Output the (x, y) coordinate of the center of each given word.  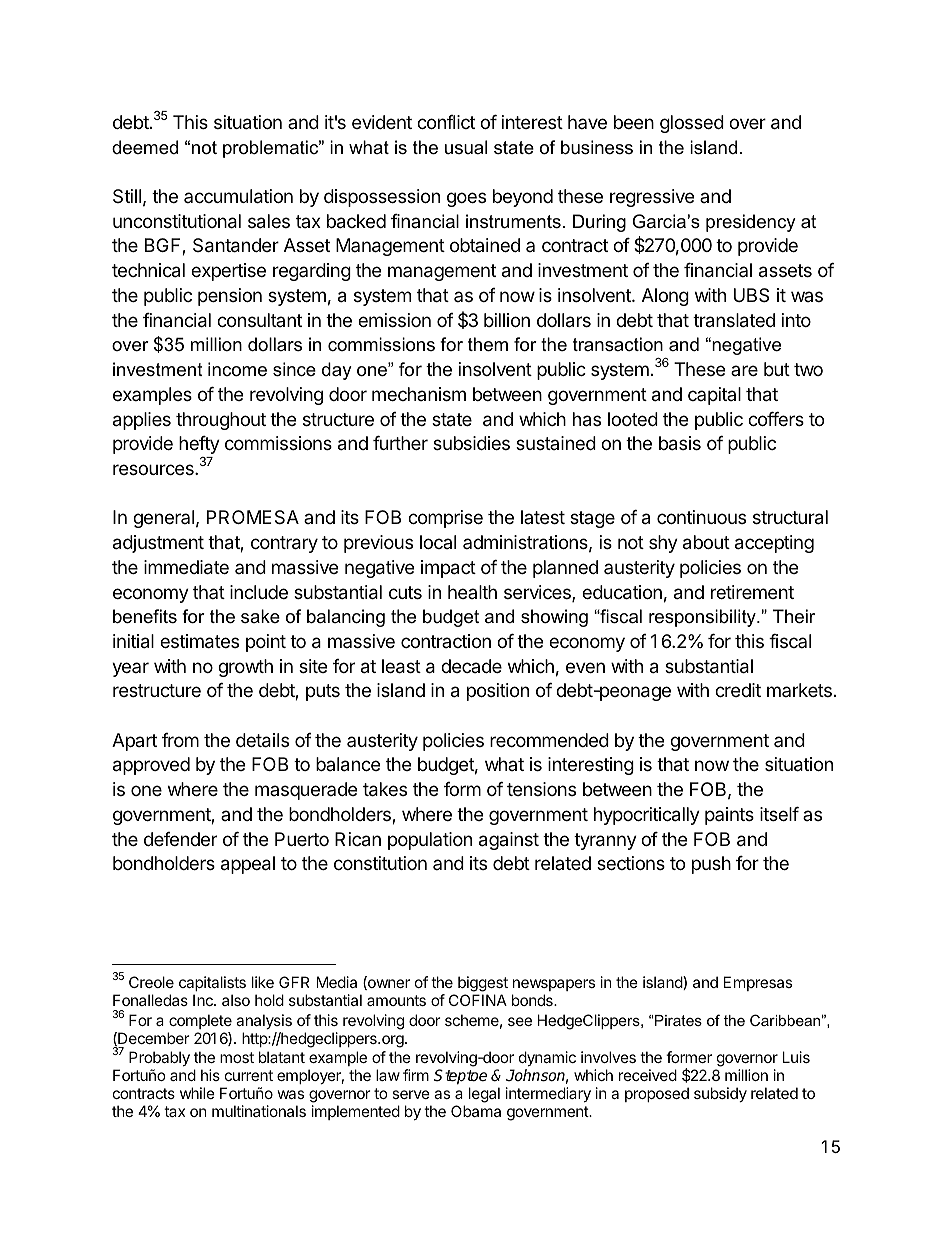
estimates (199, 641)
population (430, 841)
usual (466, 147)
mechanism (419, 394)
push (711, 865)
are (744, 370)
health (472, 592)
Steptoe (460, 1077)
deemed (145, 147)
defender (180, 839)
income (237, 369)
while (197, 1093)
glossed (692, 124)
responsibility (703, 618)
